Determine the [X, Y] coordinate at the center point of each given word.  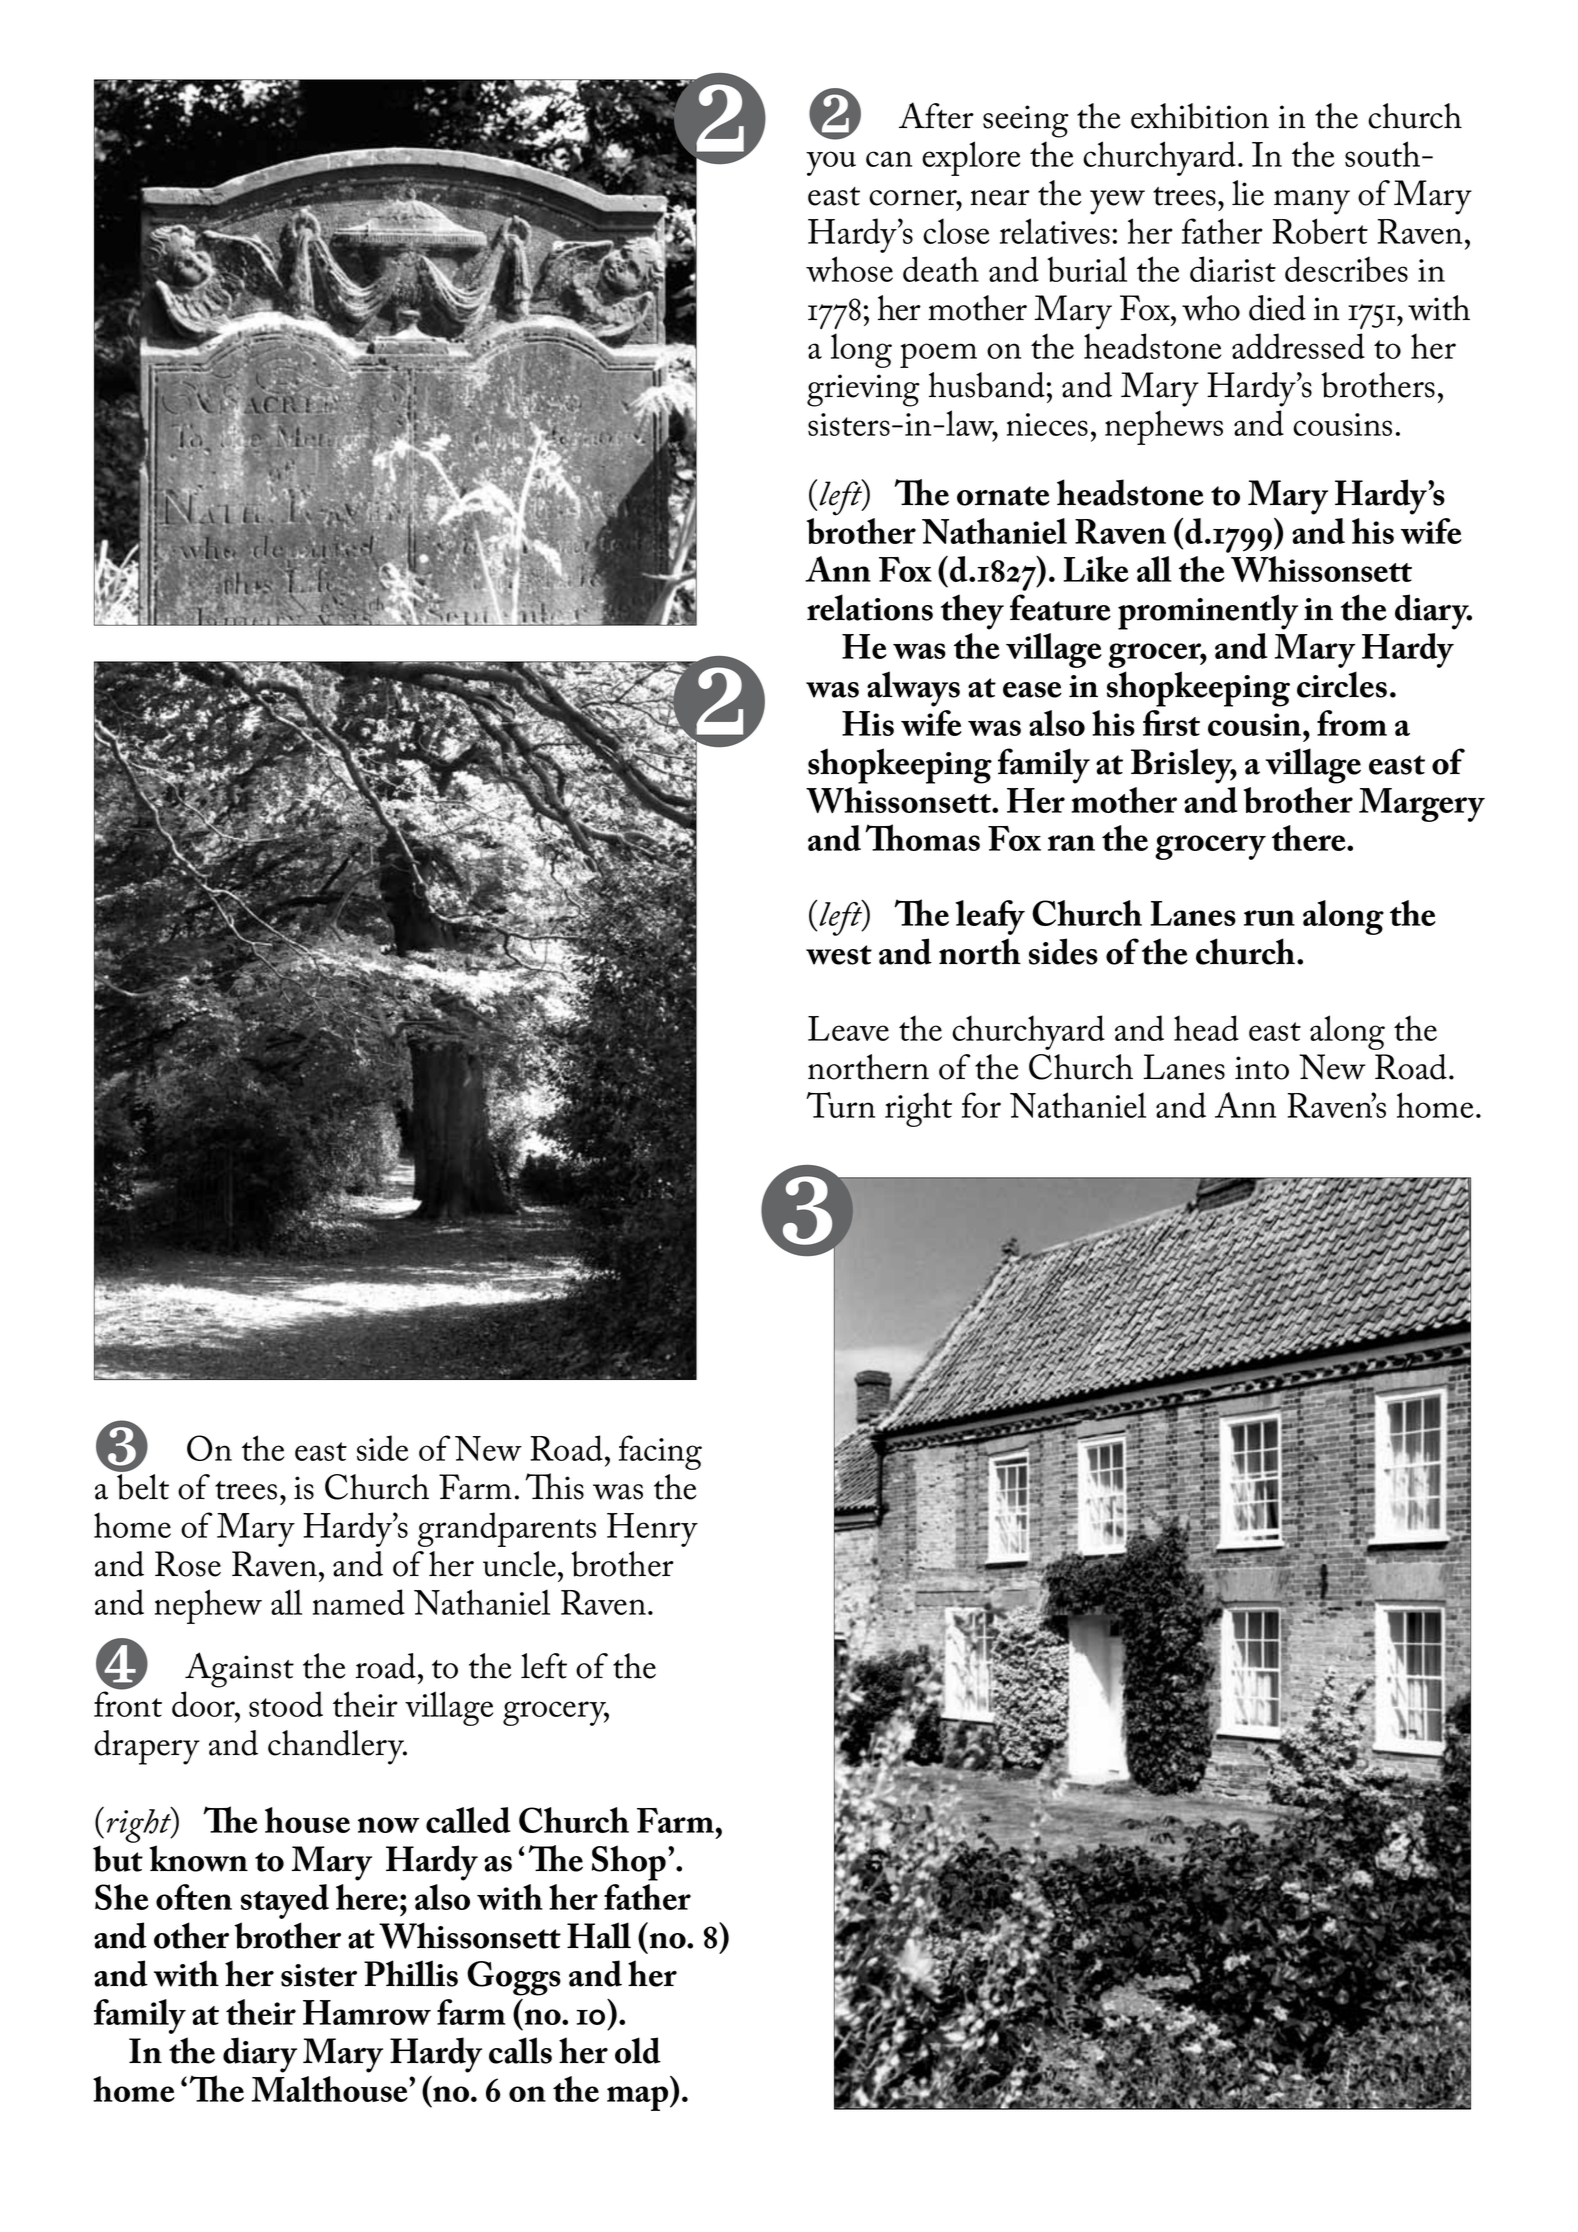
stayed [285, 1901]
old [638, 2050]
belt [143, 1487]
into [1262, 1068]
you [831, 163]
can [889, 159]
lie [1248, 193]
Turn [841, 1105]
